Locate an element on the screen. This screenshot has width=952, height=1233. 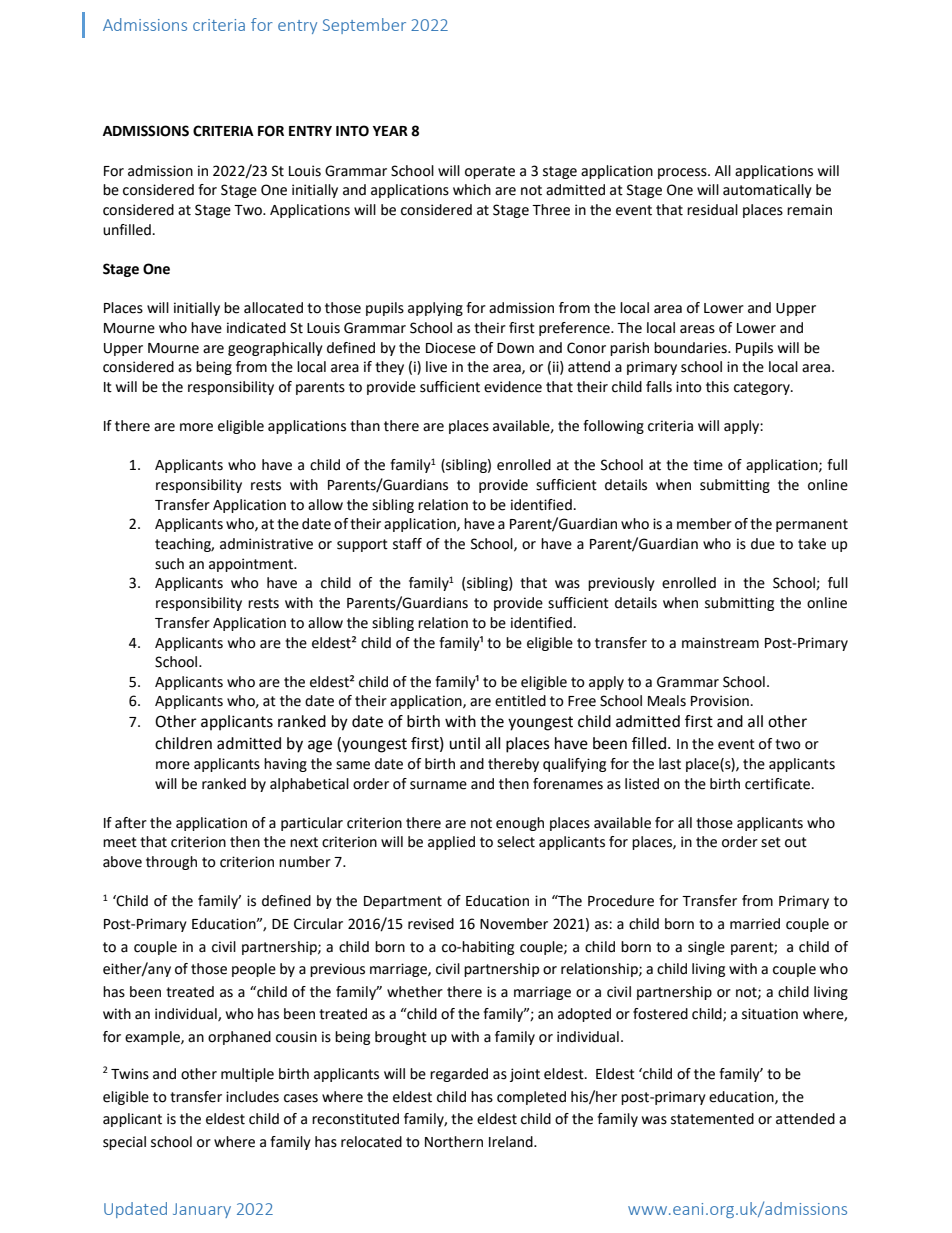
January is located at coordinates (202, 1210).
